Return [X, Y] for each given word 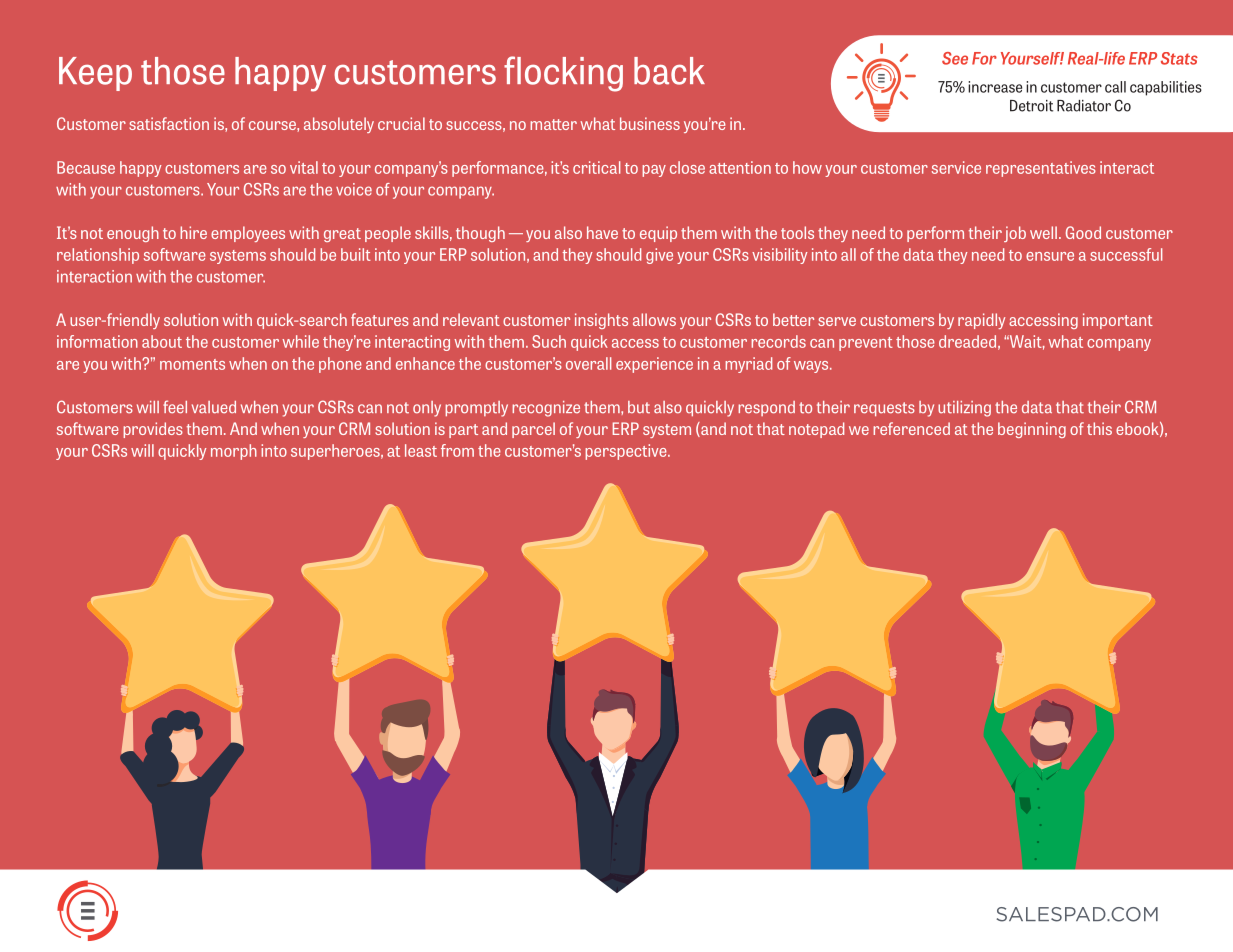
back [669, 71]
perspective [627, 452]
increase [995, 87]
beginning [1032, 430]
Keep [95, 74]
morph [234, 452]
